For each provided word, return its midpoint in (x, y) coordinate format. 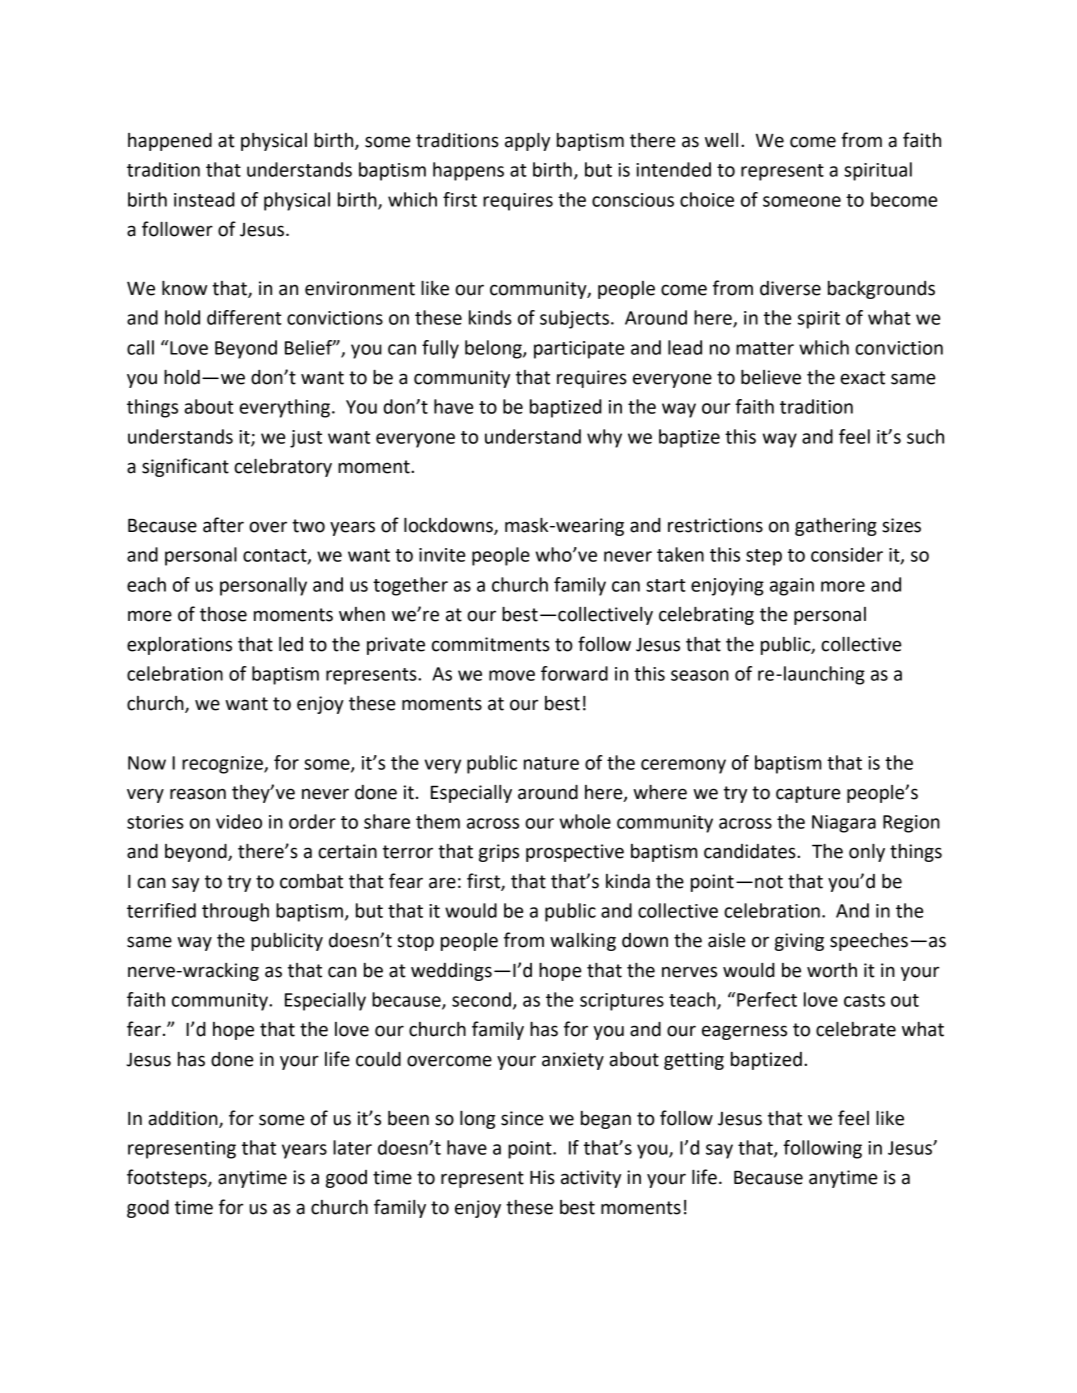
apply (527, 142)
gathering (836, 527)
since (522, 1118)
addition (184, 1119)
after (223, 525)
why (604, 438)
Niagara (844, 824)
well (721, 140)
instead (204, 199)
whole (585, 821)
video (239, 821)
